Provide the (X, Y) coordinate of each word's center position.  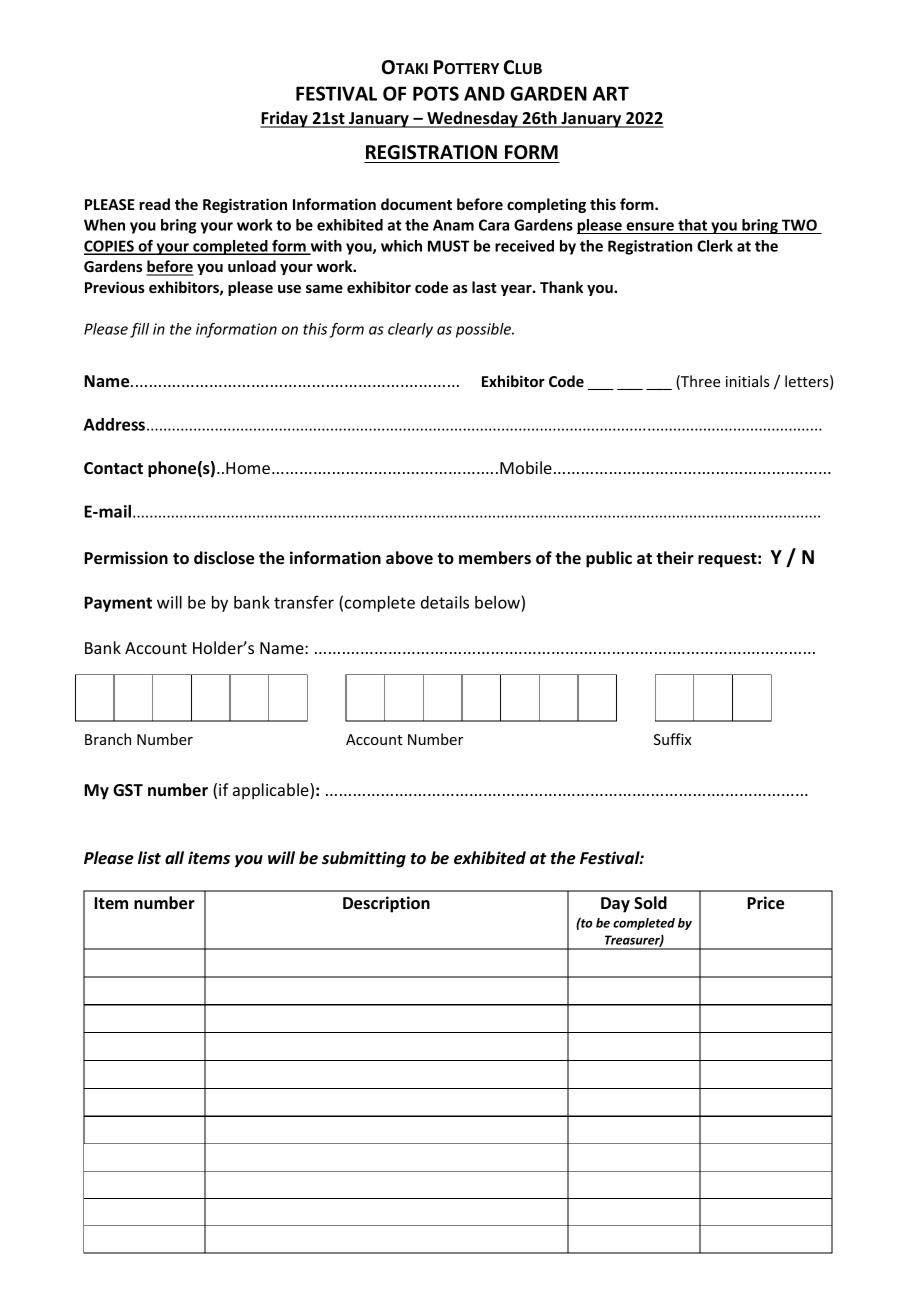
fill (139, 330)
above (409, 557)
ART (611, 93)
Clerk (715, 246)
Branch (108, 739)
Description (386, 904)
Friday (285, 119)
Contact (113, 468)
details (445, 602)
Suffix (673, 739)
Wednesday (472, 119)
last (484, 287)
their (675, 557)
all (174, 857)
